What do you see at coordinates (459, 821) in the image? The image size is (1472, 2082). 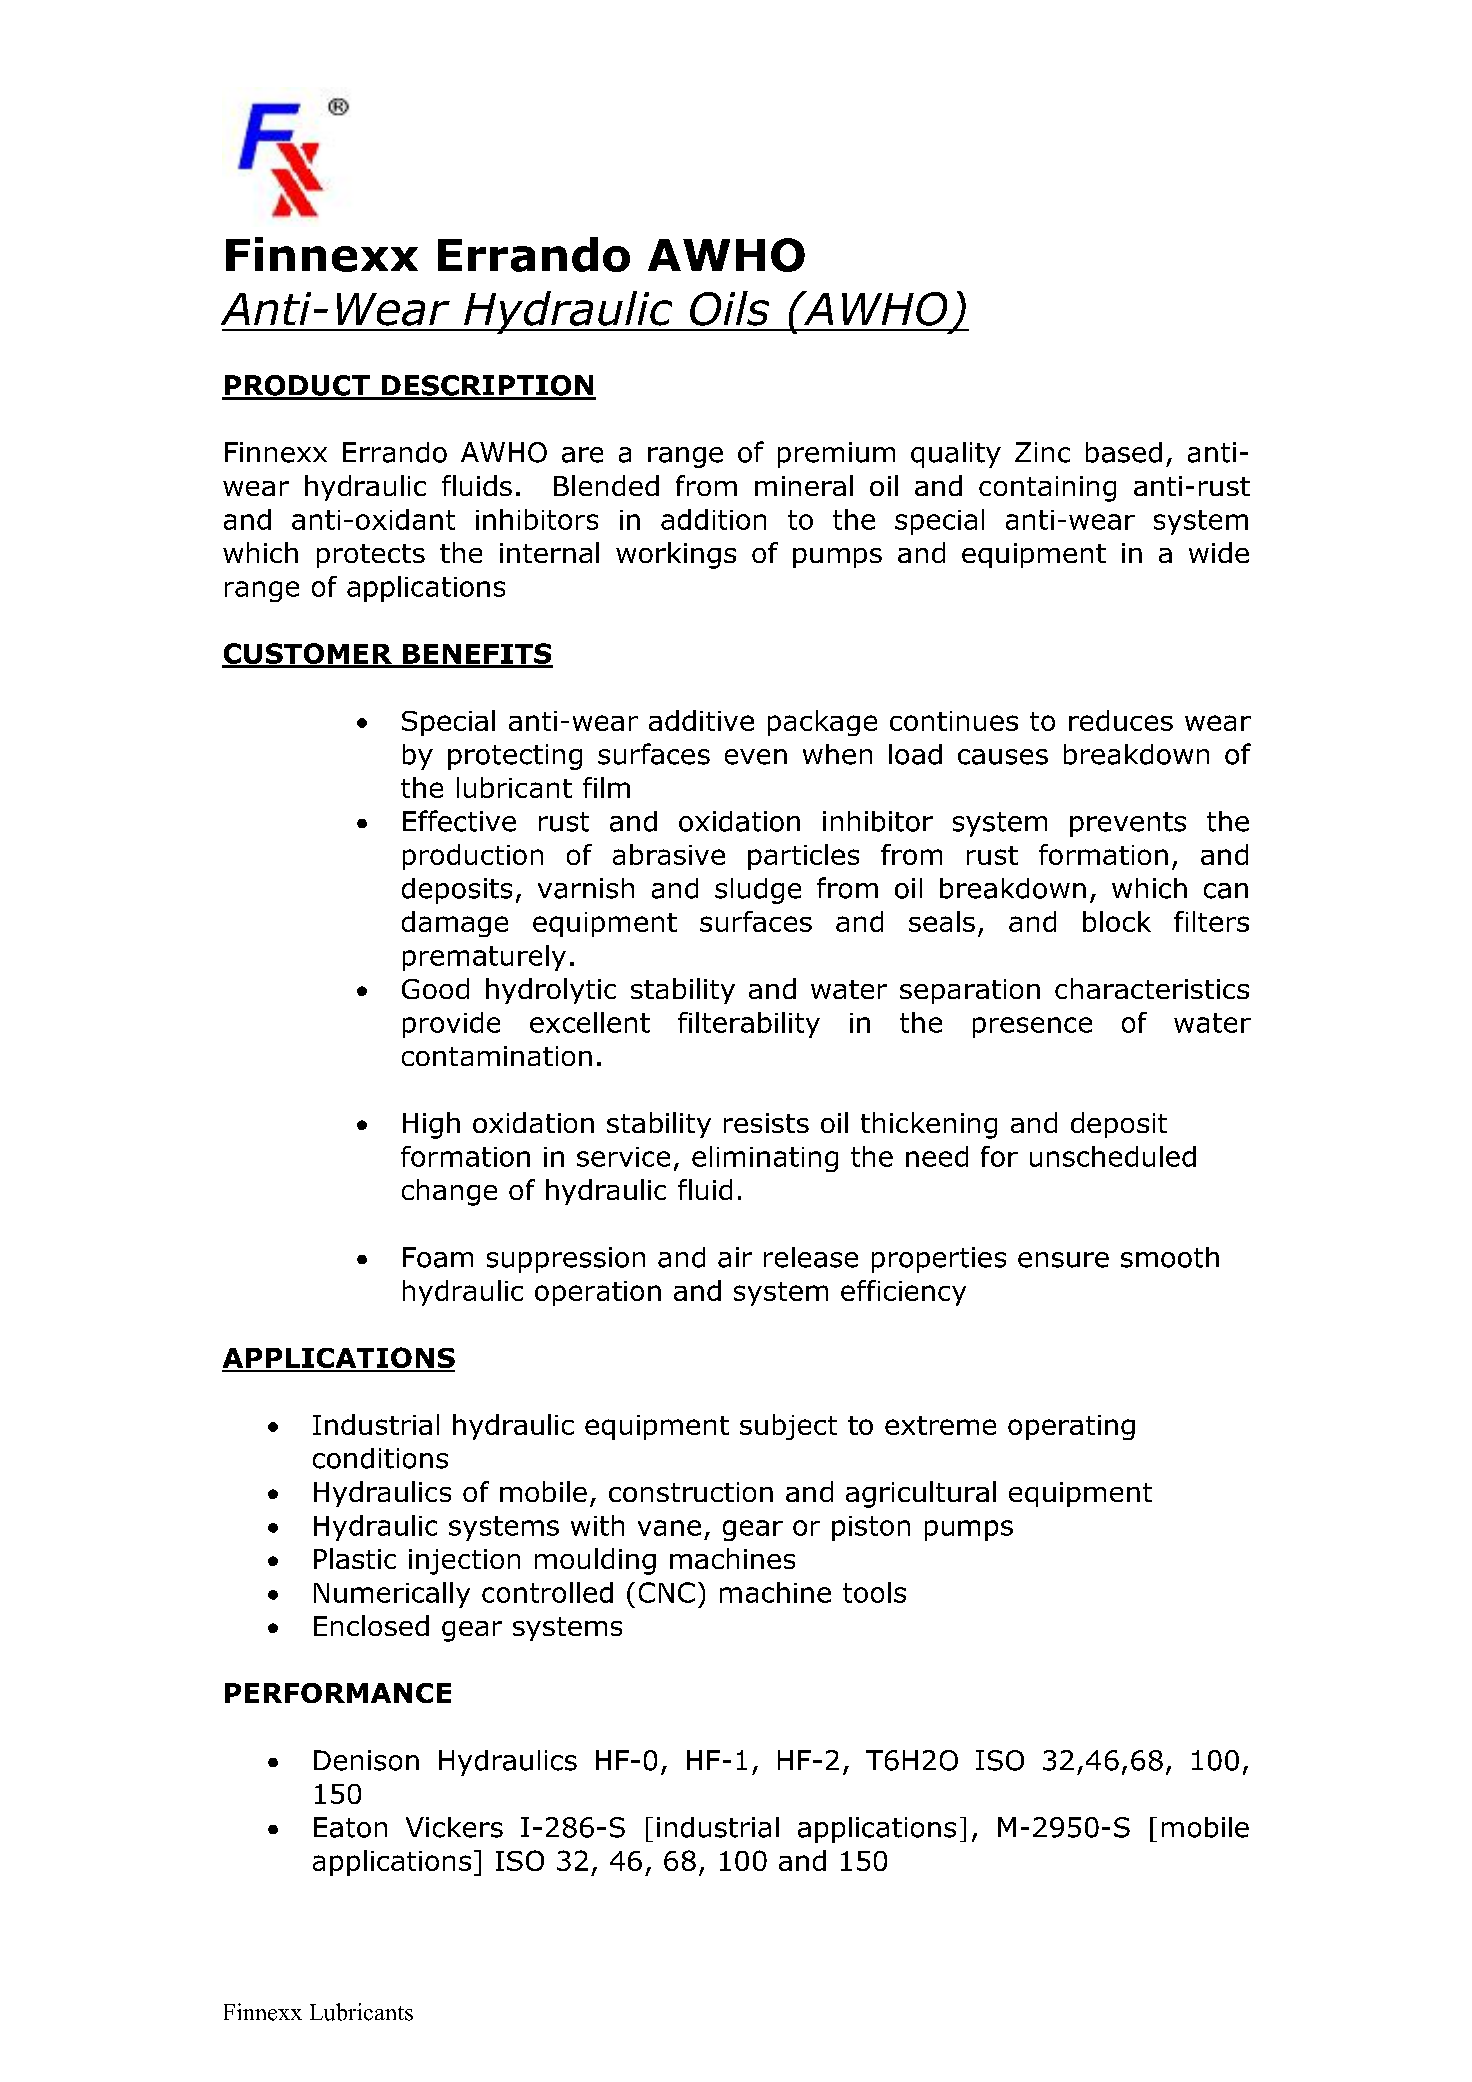 I see `Effective` at bounding box center [459, 821].
